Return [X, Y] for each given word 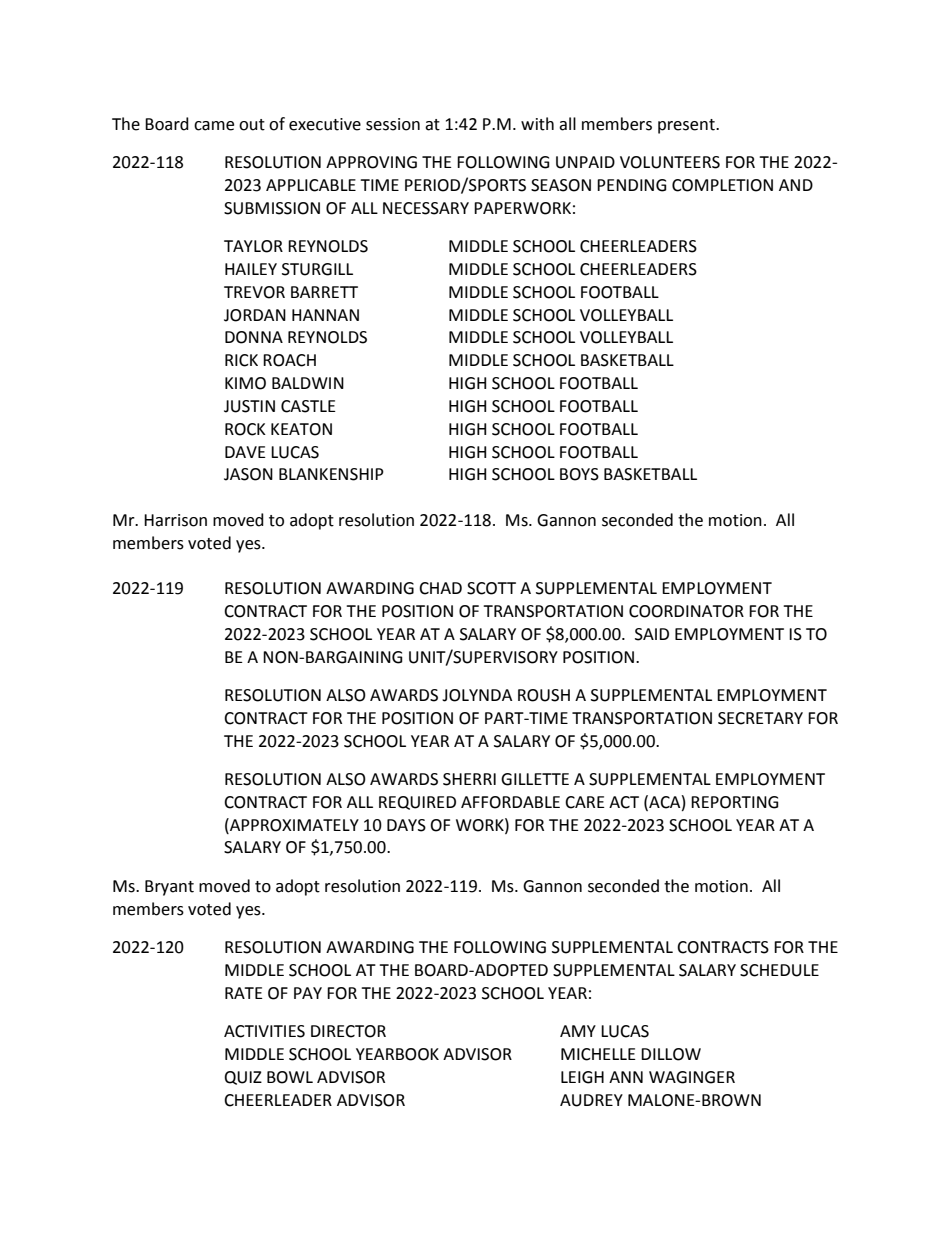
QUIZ [243, 1078]
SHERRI [469, 779]
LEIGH [582, 1077]
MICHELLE [598, 1054]
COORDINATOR [686, 611]
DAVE [245, 452]
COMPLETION [722, 185]
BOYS [579, 474]
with [537, 124]
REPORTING [735, 802]
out [252, 125]
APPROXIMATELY [293, 825]
